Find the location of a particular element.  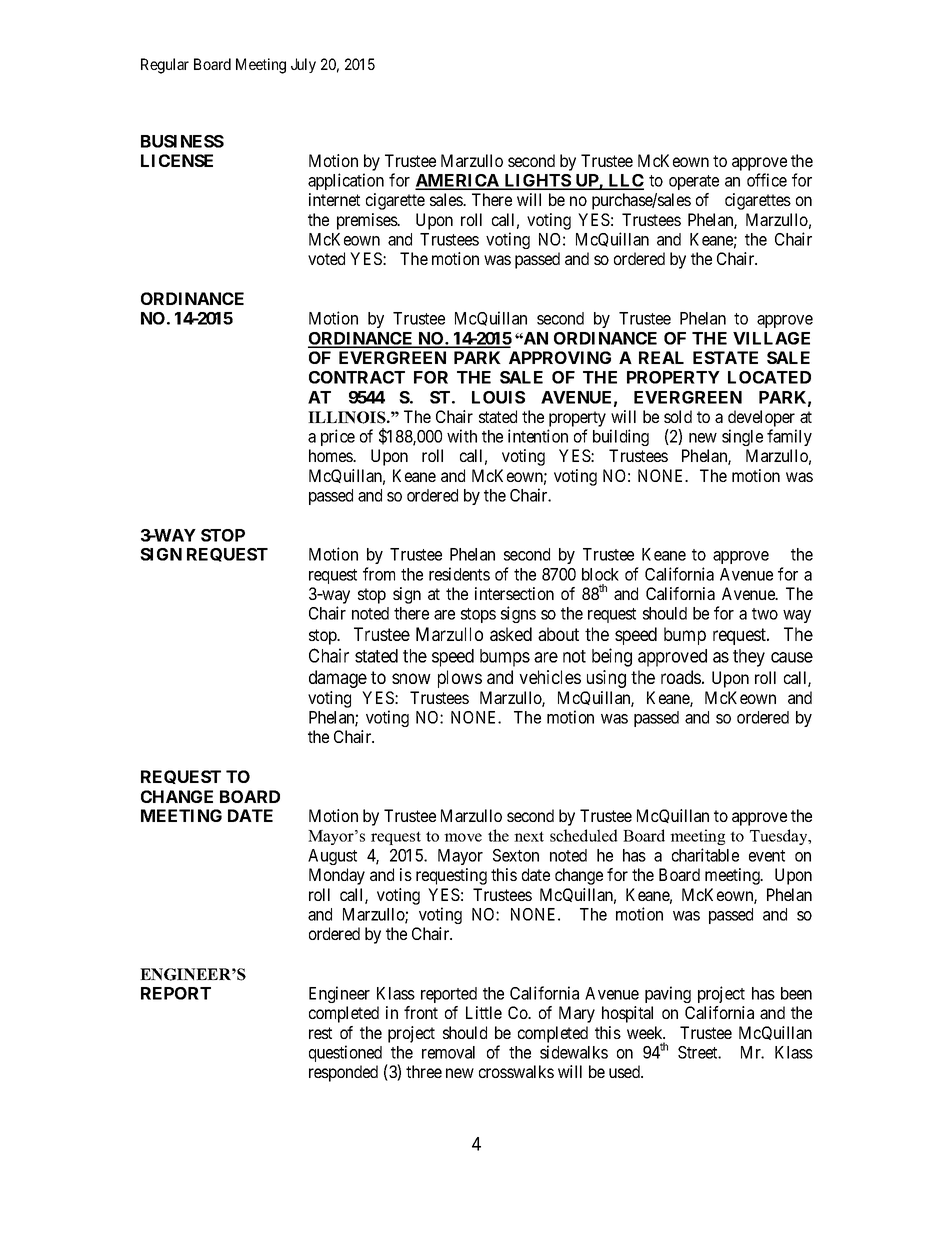

week is located at coordinates (646, 1032).
